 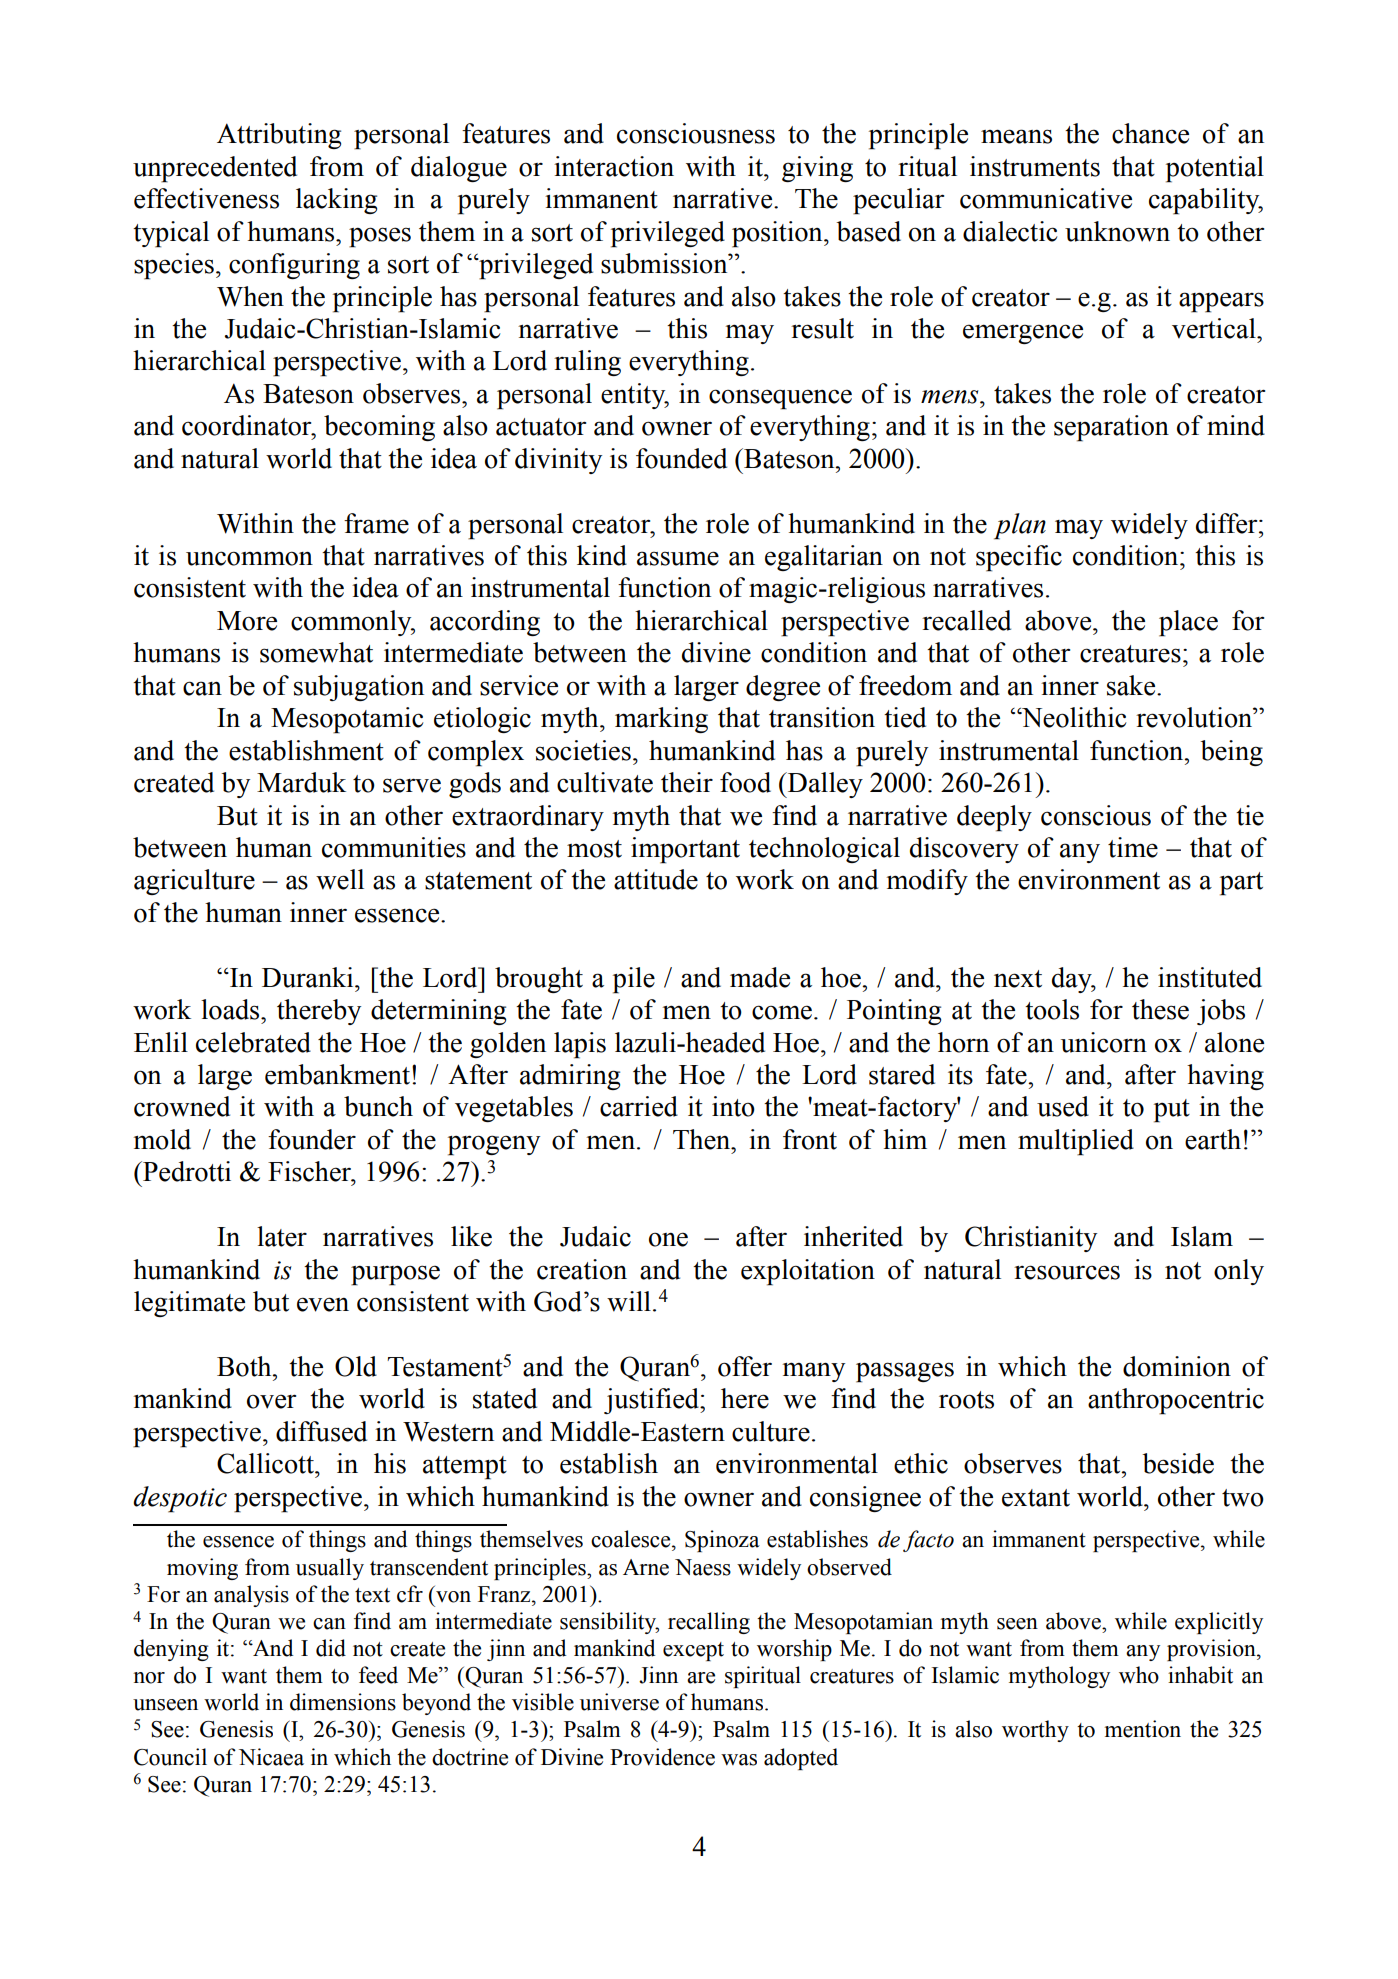 I want to click on made, so click(x=760, y=977).
